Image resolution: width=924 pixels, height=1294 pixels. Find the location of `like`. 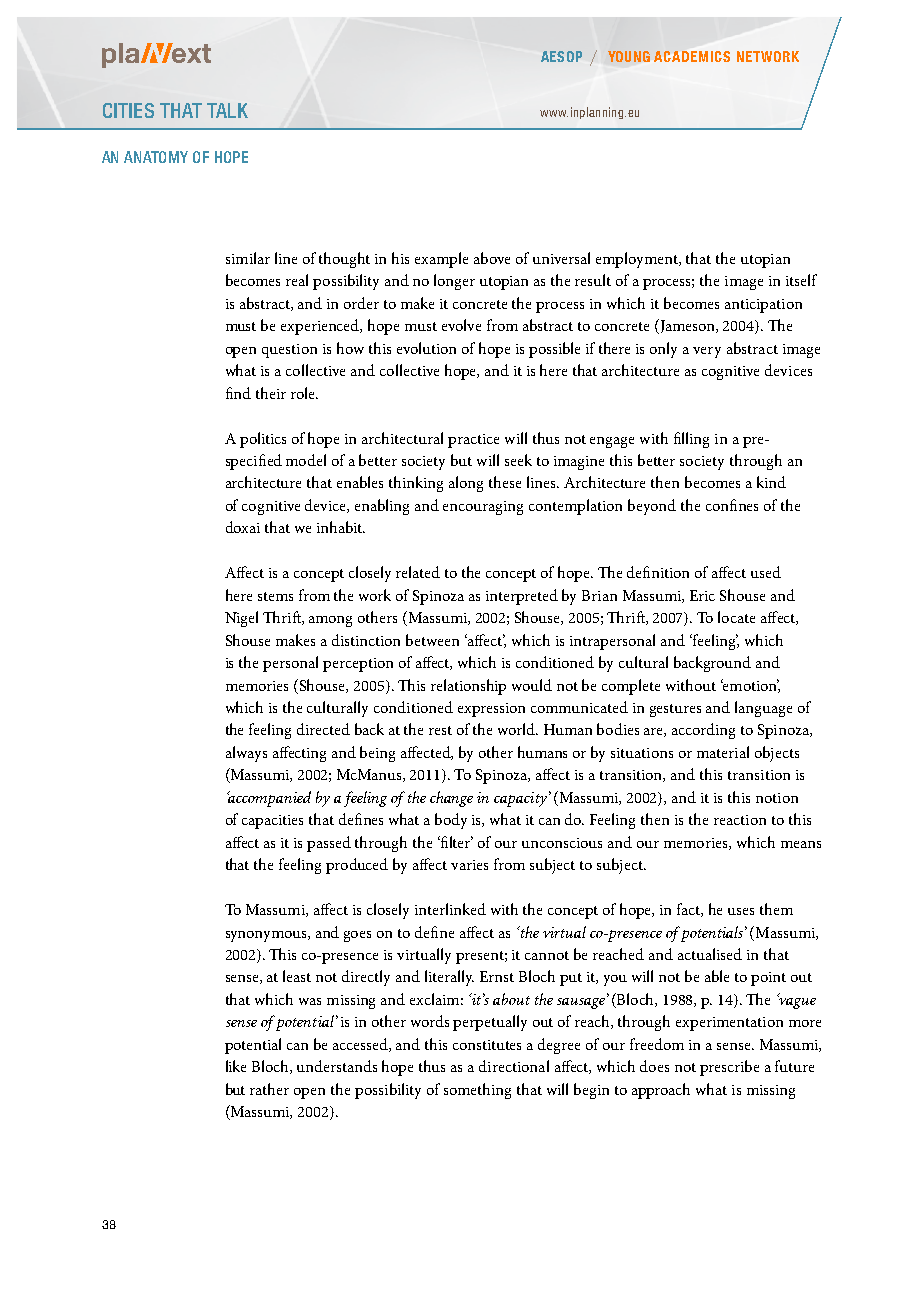

like is located at coordinates (236, 1066).
